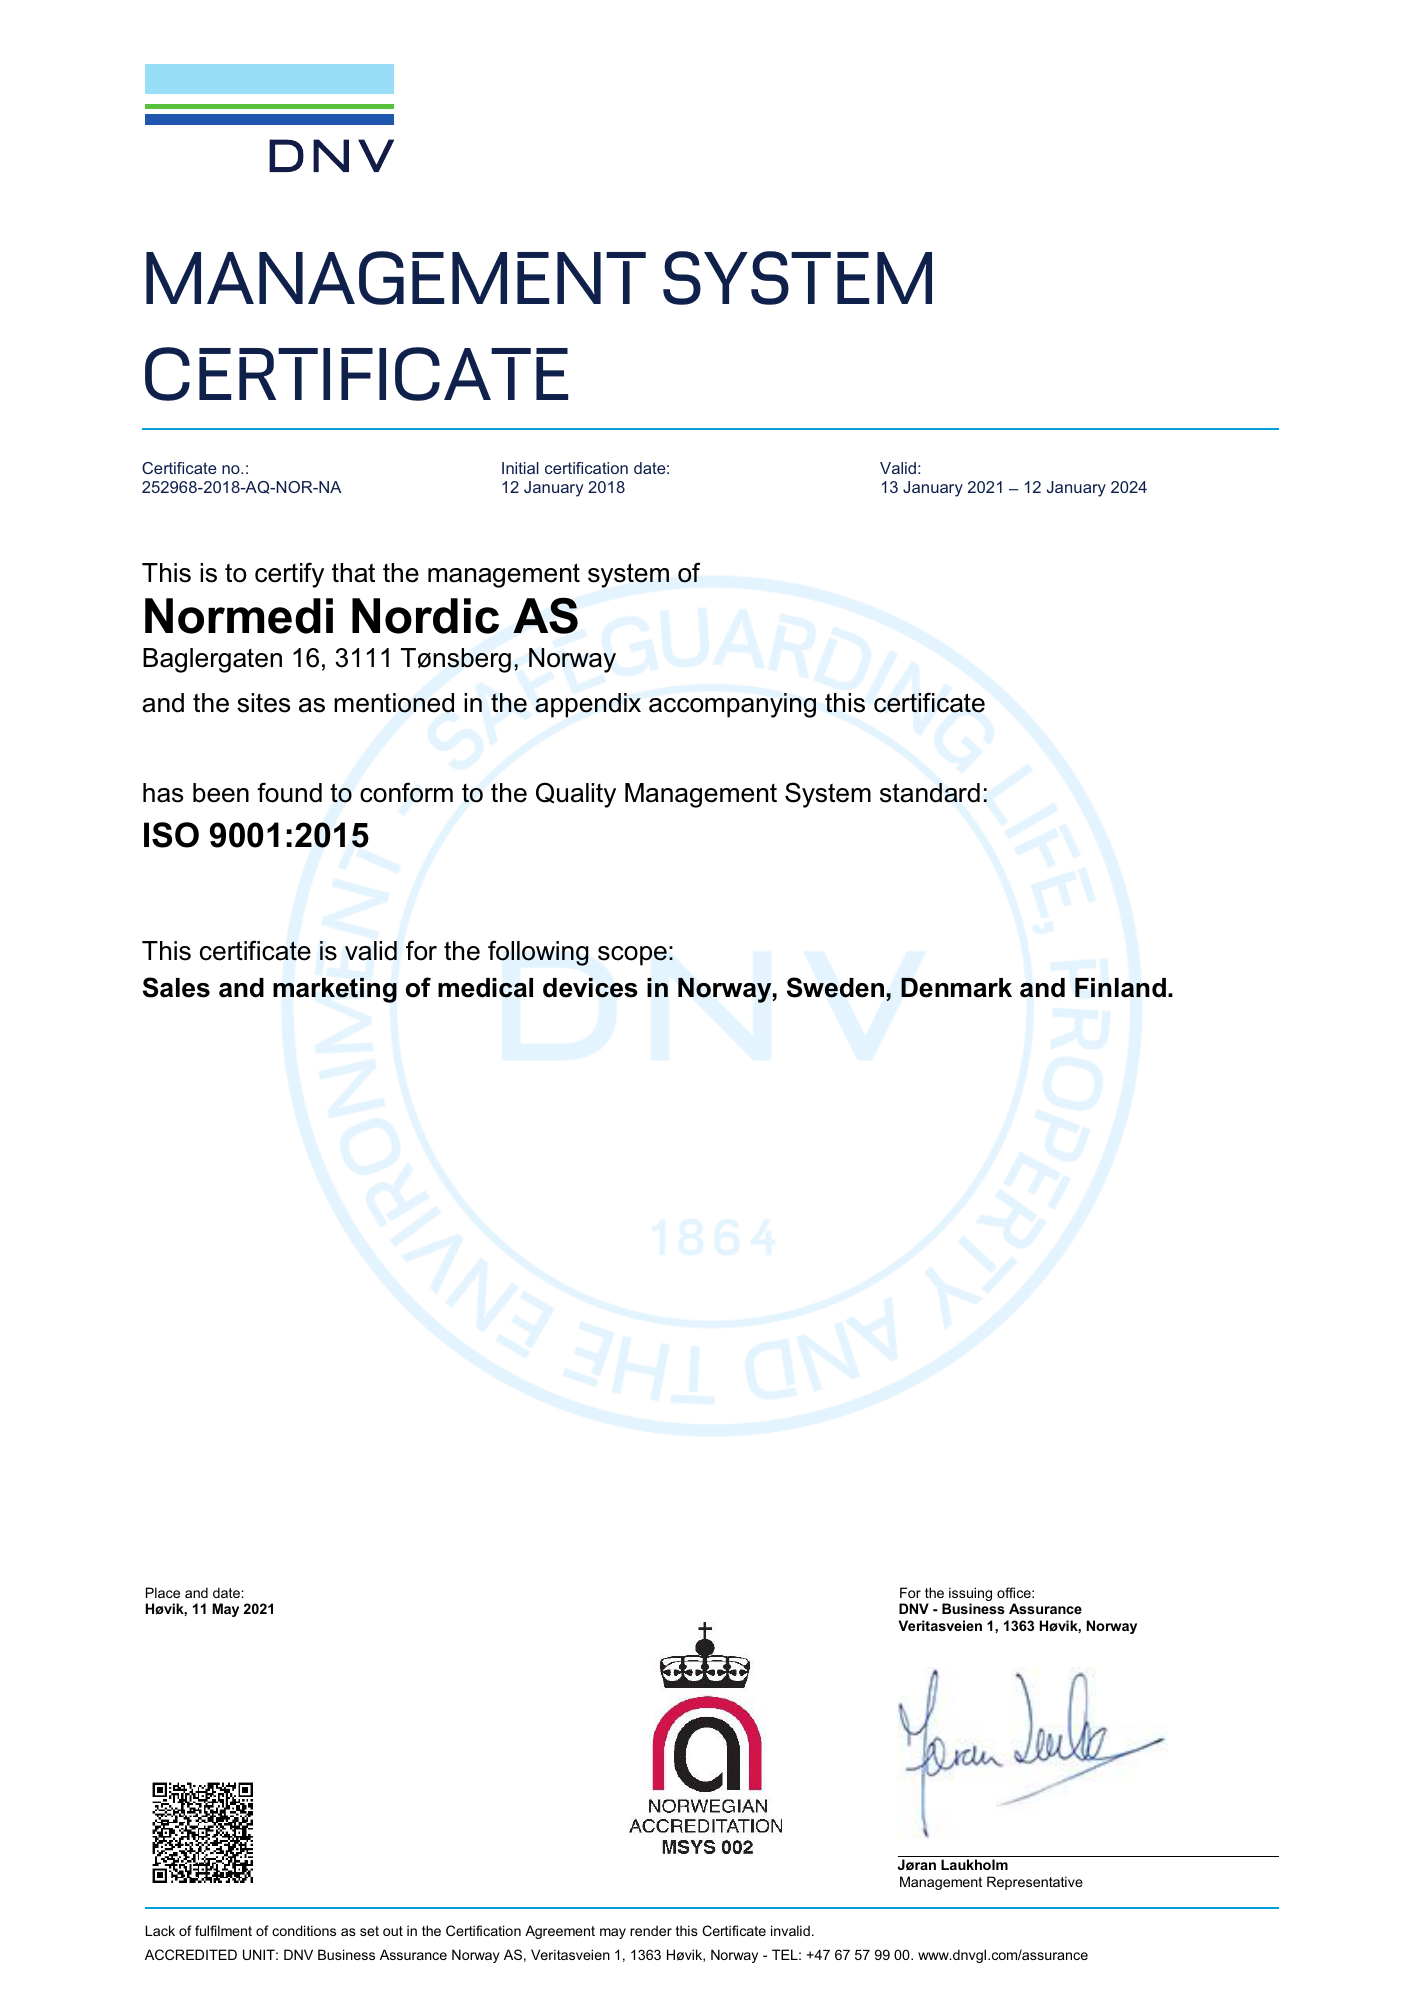 The width and height of the image is (1422, 2012). Describe the element at coordinates (304, 1930) in the image. I see `conditions` at that location.
